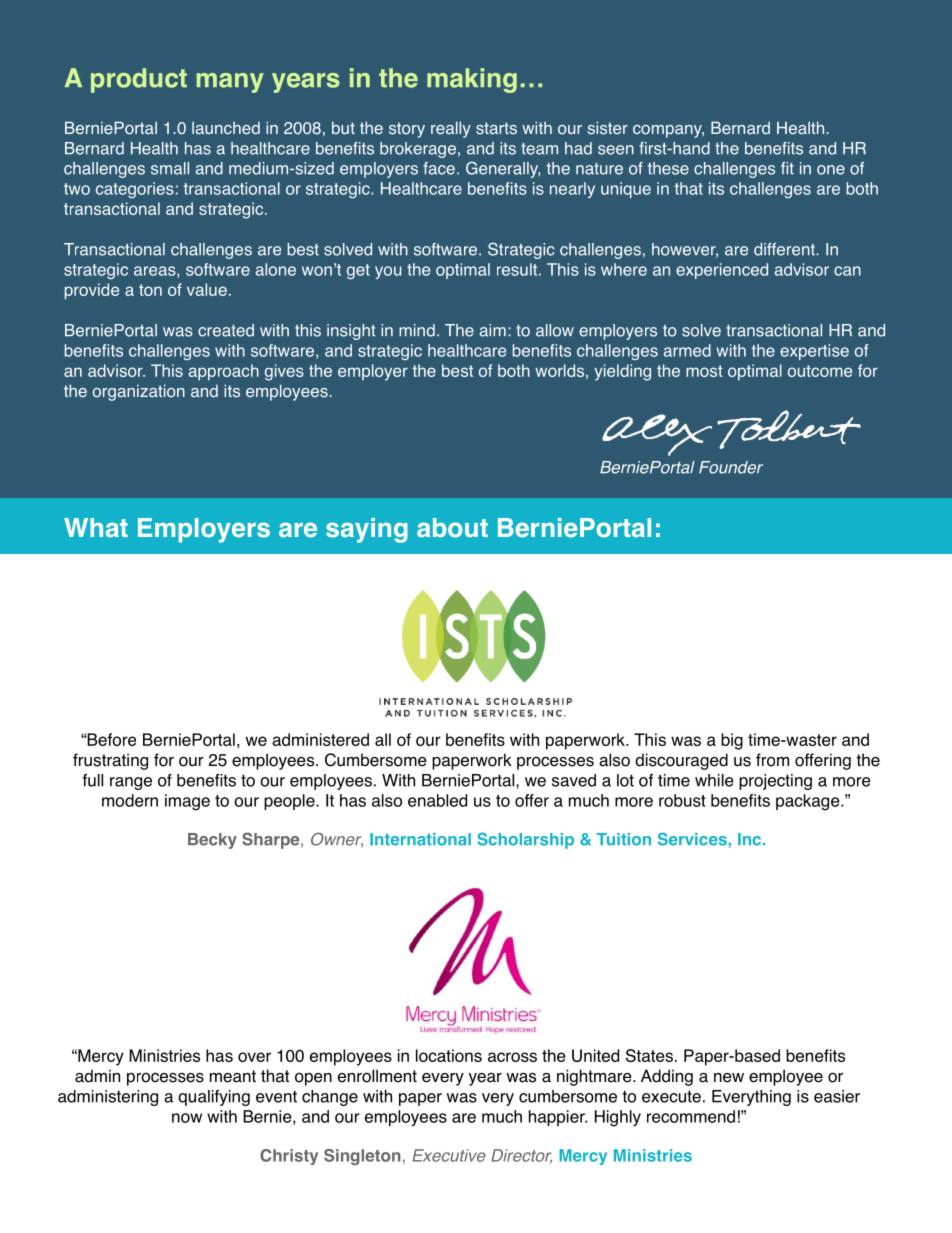 Image resolution: width=952 pixels, height=1233 pixels. Describe the element at coordinates (731, 467) in the page. I see `Founder` at that location.
